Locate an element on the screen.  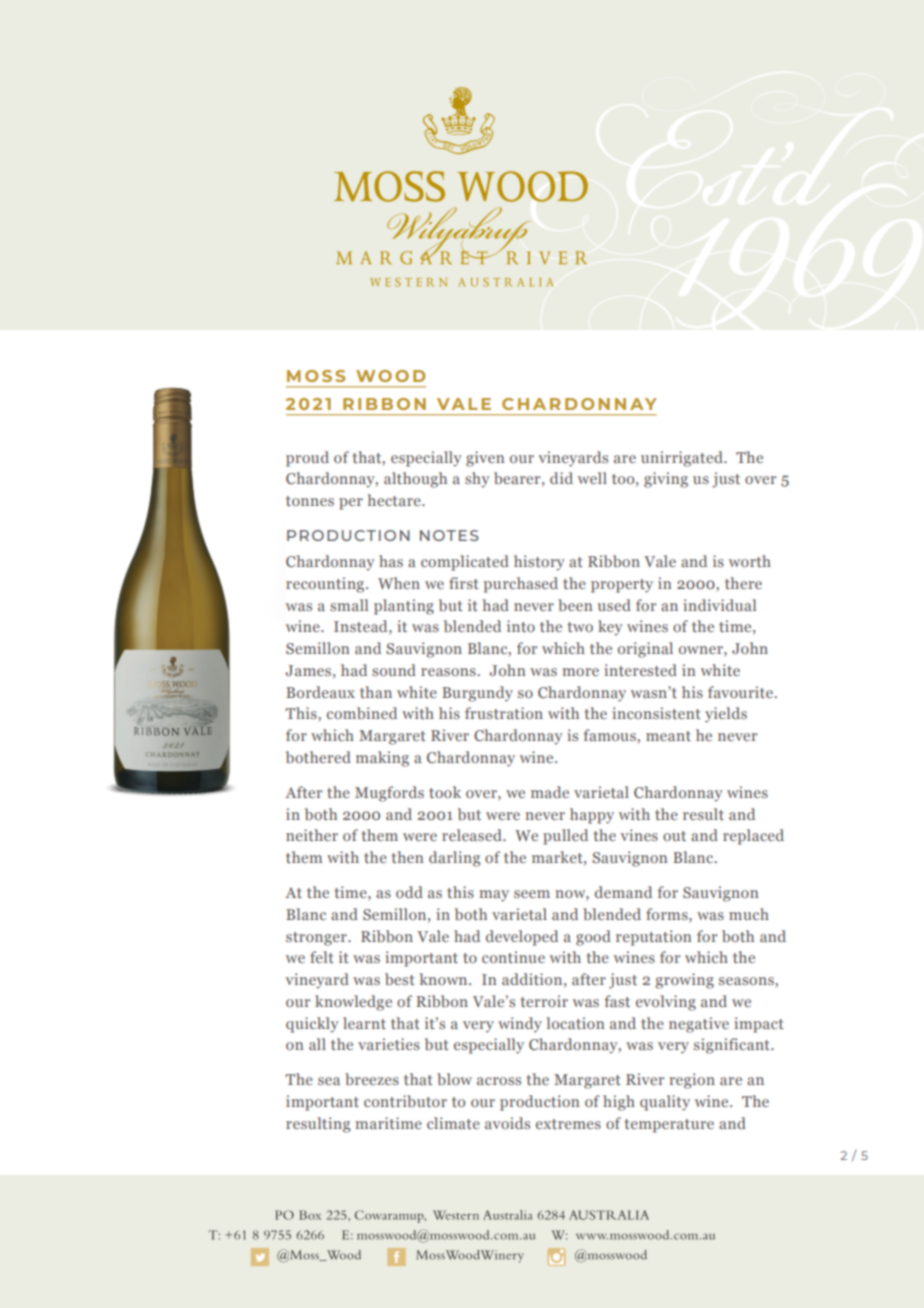
given is located at coordinates (485, 459).
